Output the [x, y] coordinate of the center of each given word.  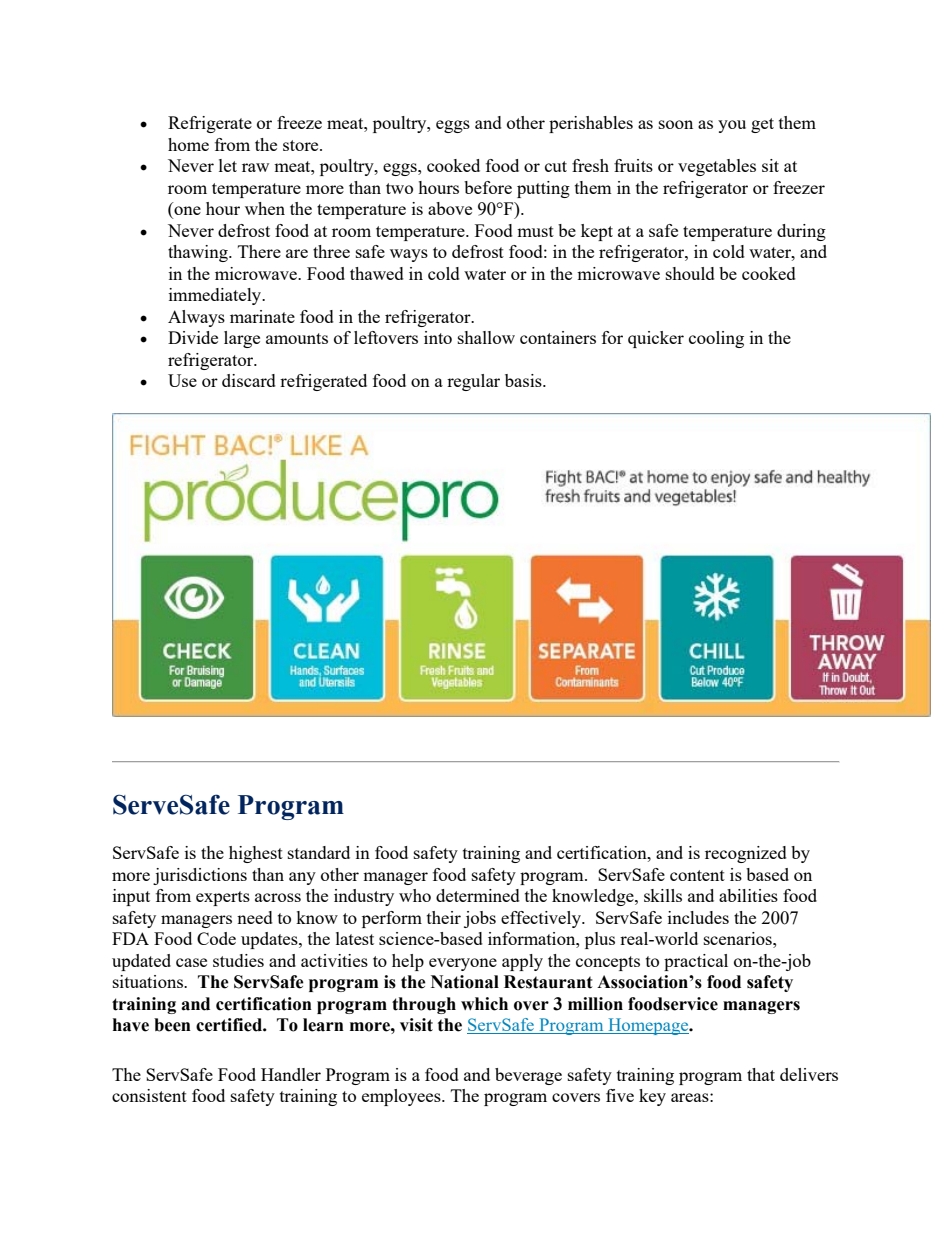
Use [182, 380]
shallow [486, 337]
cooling [716, 339]
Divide [193, 337]
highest [256, 854]
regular [473, 382]
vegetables [717, 167]
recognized [746, 854]
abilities [748, 895]
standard [319, 852]
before [488, 187]
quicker [656, 339]
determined [478, 895]
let [228, 165]
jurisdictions [200, 876]
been [172, 1025]
